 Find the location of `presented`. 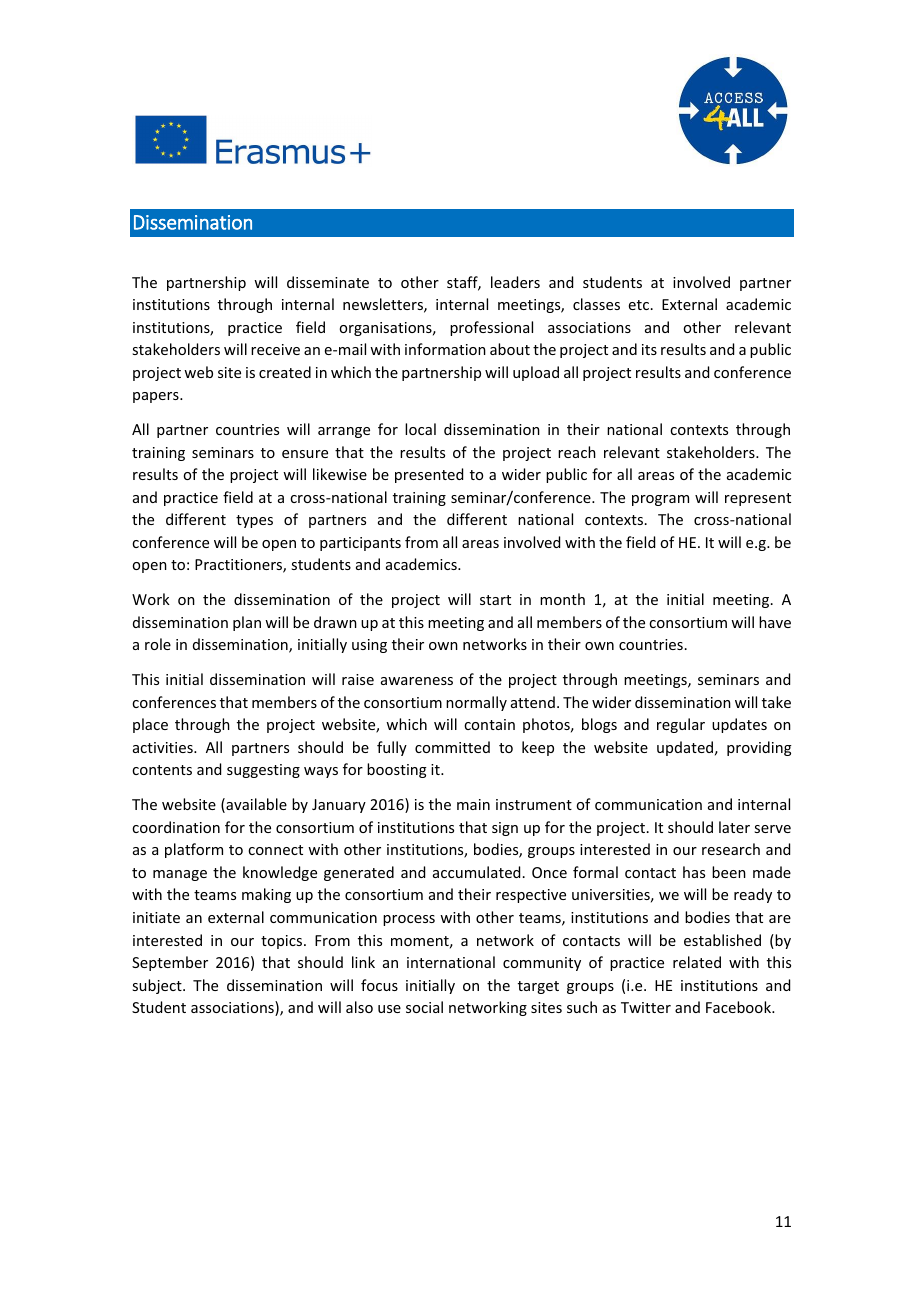

presented is located at coordinates (429, 475).
